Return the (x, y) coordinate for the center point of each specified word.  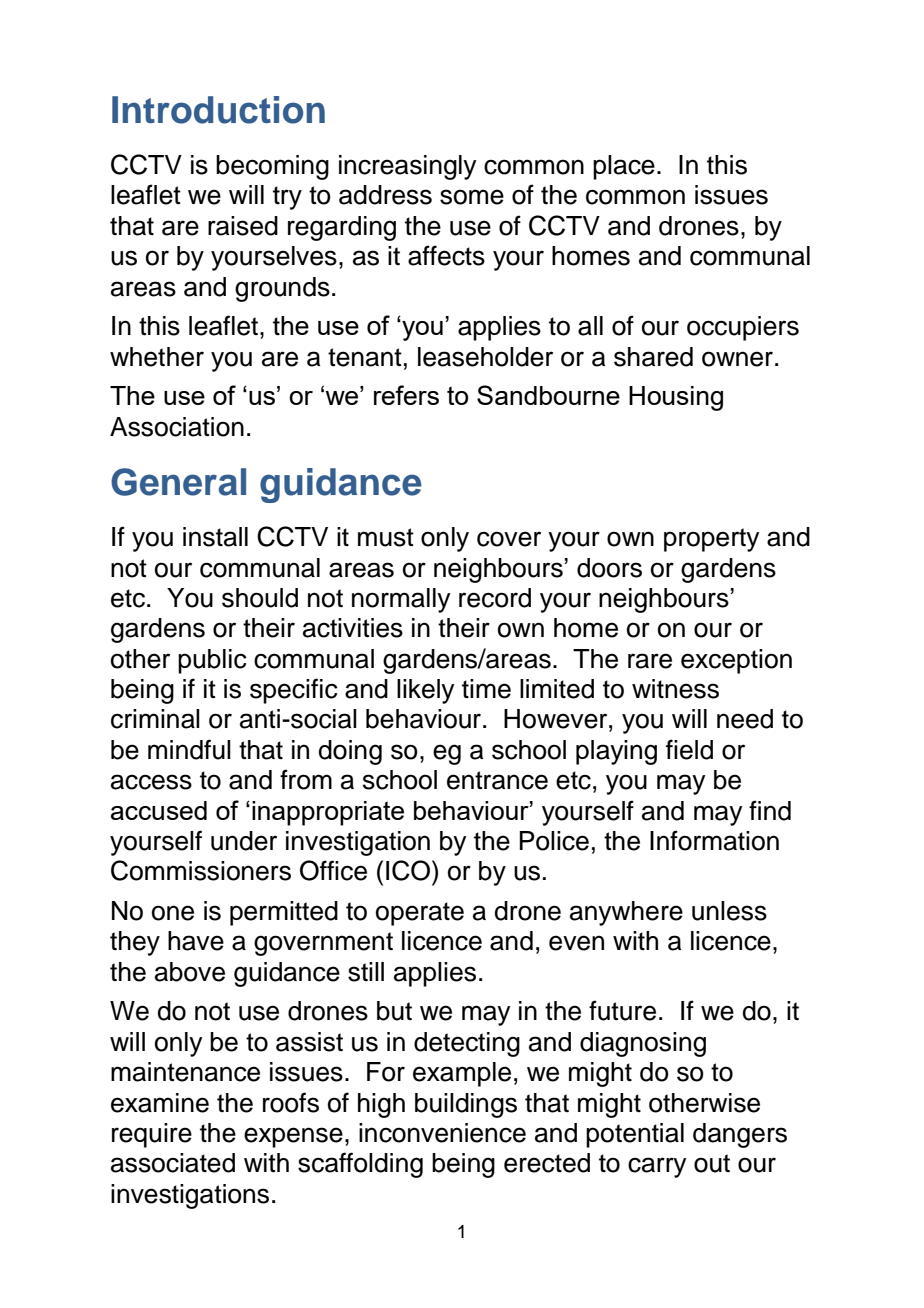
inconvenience (442, 1133)
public (212, 661)
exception (736, 661)
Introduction (218, 110)
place (624, 167)
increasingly (407, 167)
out (712, 1163)
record (495, 598)
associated (173, 1163)
